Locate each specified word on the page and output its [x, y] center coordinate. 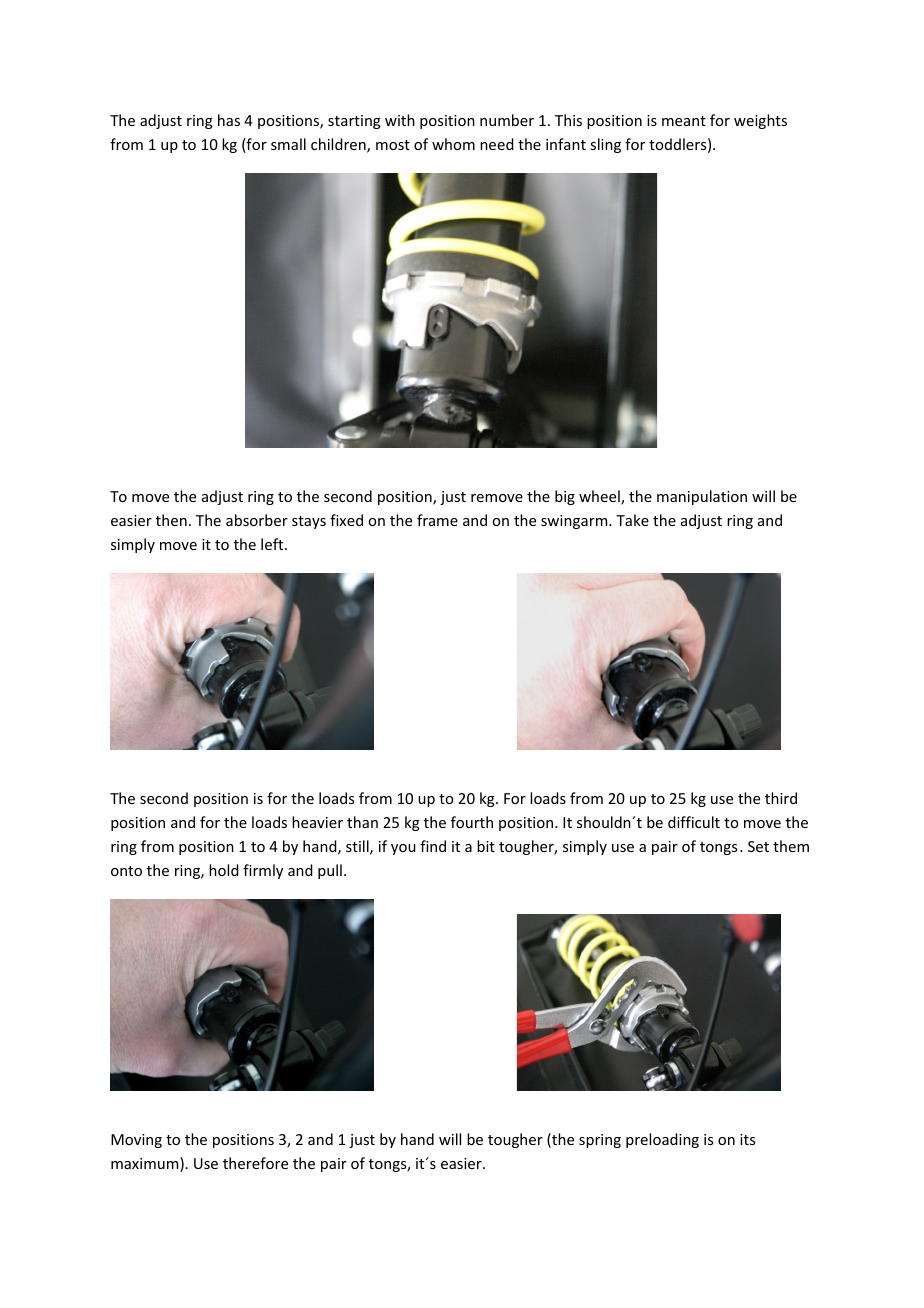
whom [453, 144]
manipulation [702, 497]
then [171, 520]
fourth [472, 822]
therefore [255, 1163]
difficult [694, 822]
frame [437, 520]
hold [224, 870]
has [229, 120]
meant [684, 121]
